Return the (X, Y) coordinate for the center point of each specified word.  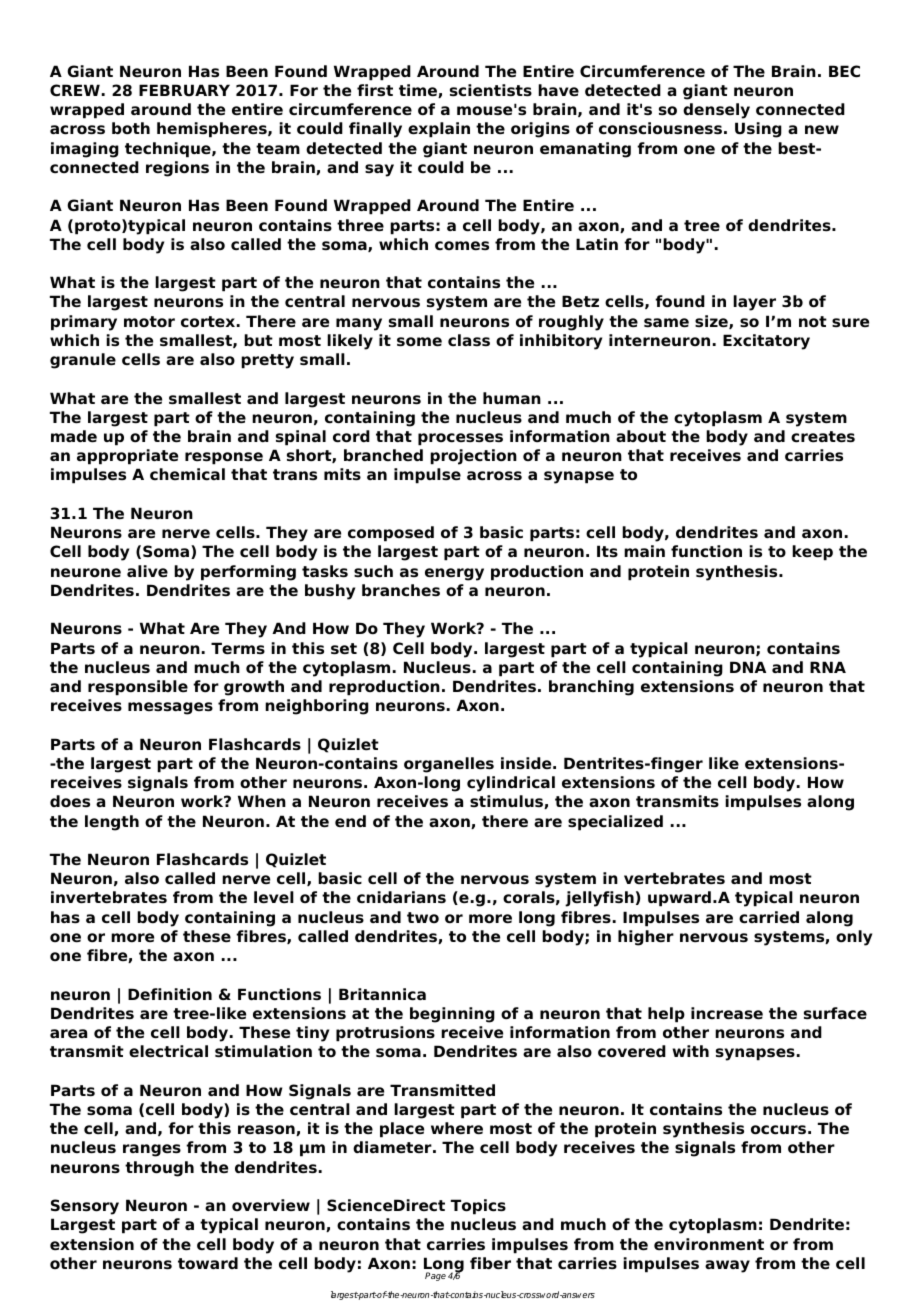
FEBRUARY (184, 90)
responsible (138, 688)
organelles (449, 765)
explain (439, 130)
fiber (490, 1263)
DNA (748, 667)
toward (208, 1263)
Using (758, 130)
